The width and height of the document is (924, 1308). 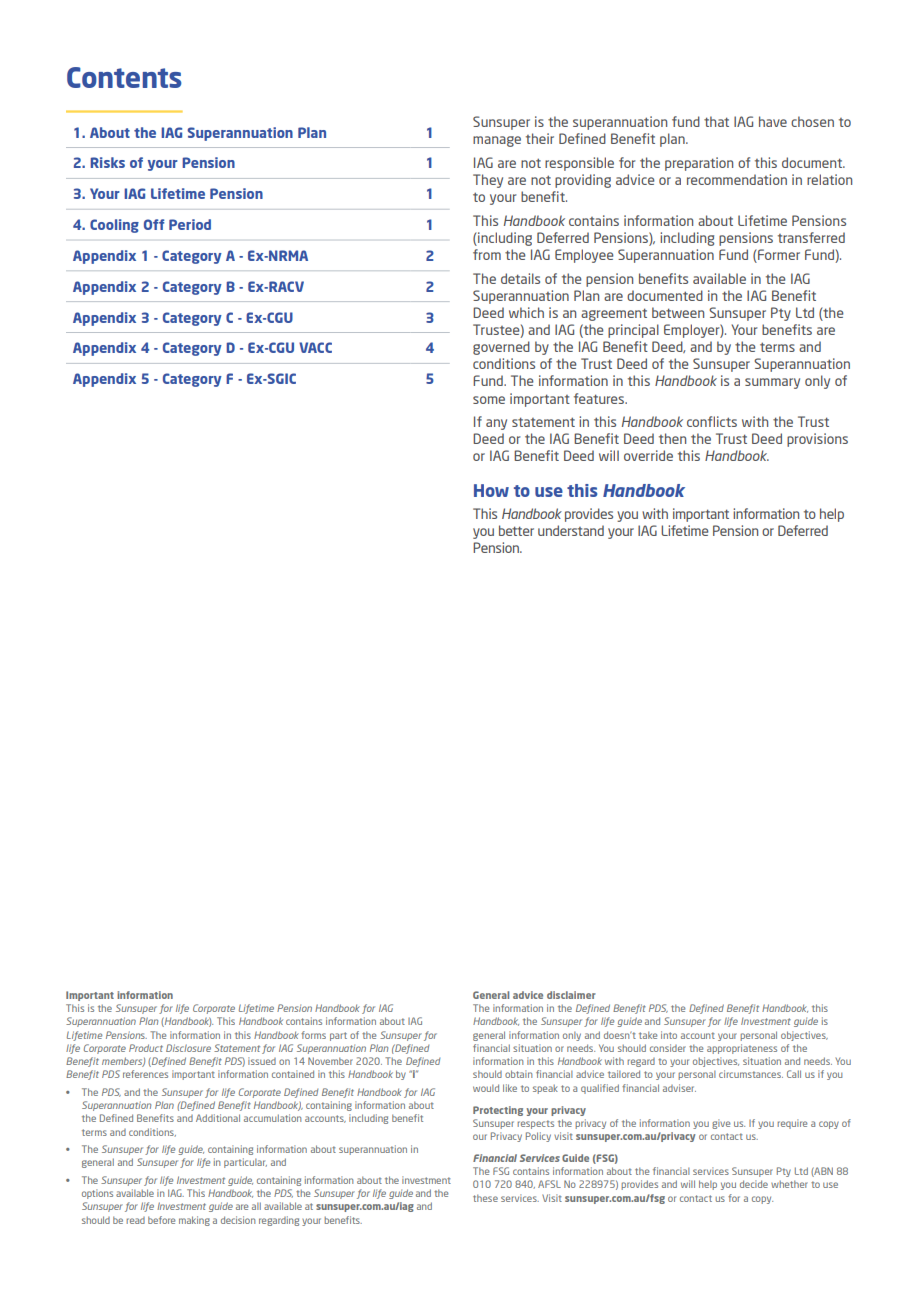 What do you see at coordinates (571, 995) in the document?
I see `disclaimer` at bounding box center [571, 995].
